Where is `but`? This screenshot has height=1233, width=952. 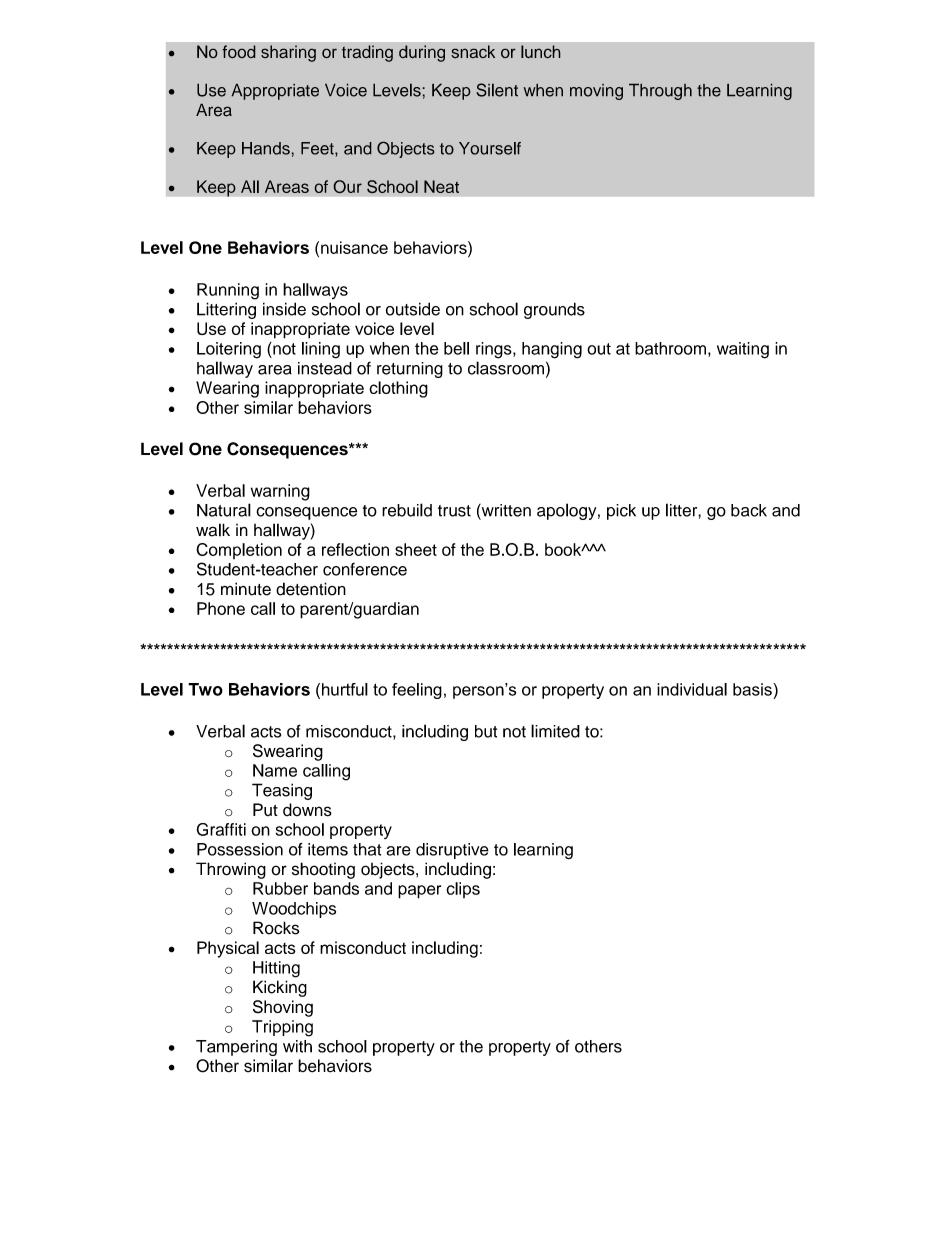
but is located at coordinates (486, 731).
